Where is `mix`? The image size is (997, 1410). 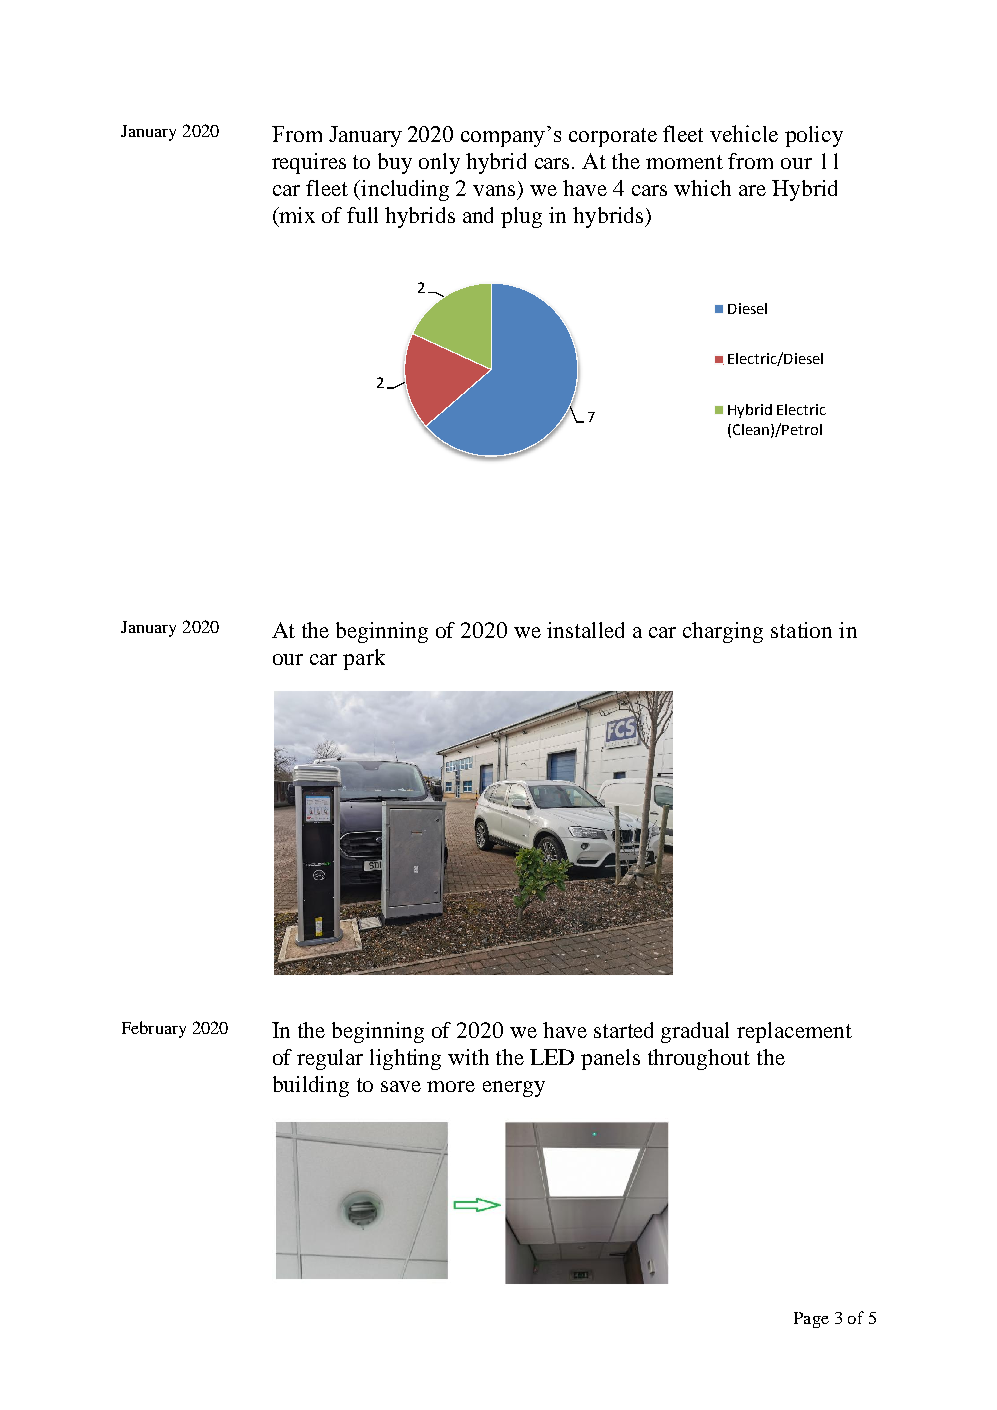
mix is located at coordinates (296, 215).
